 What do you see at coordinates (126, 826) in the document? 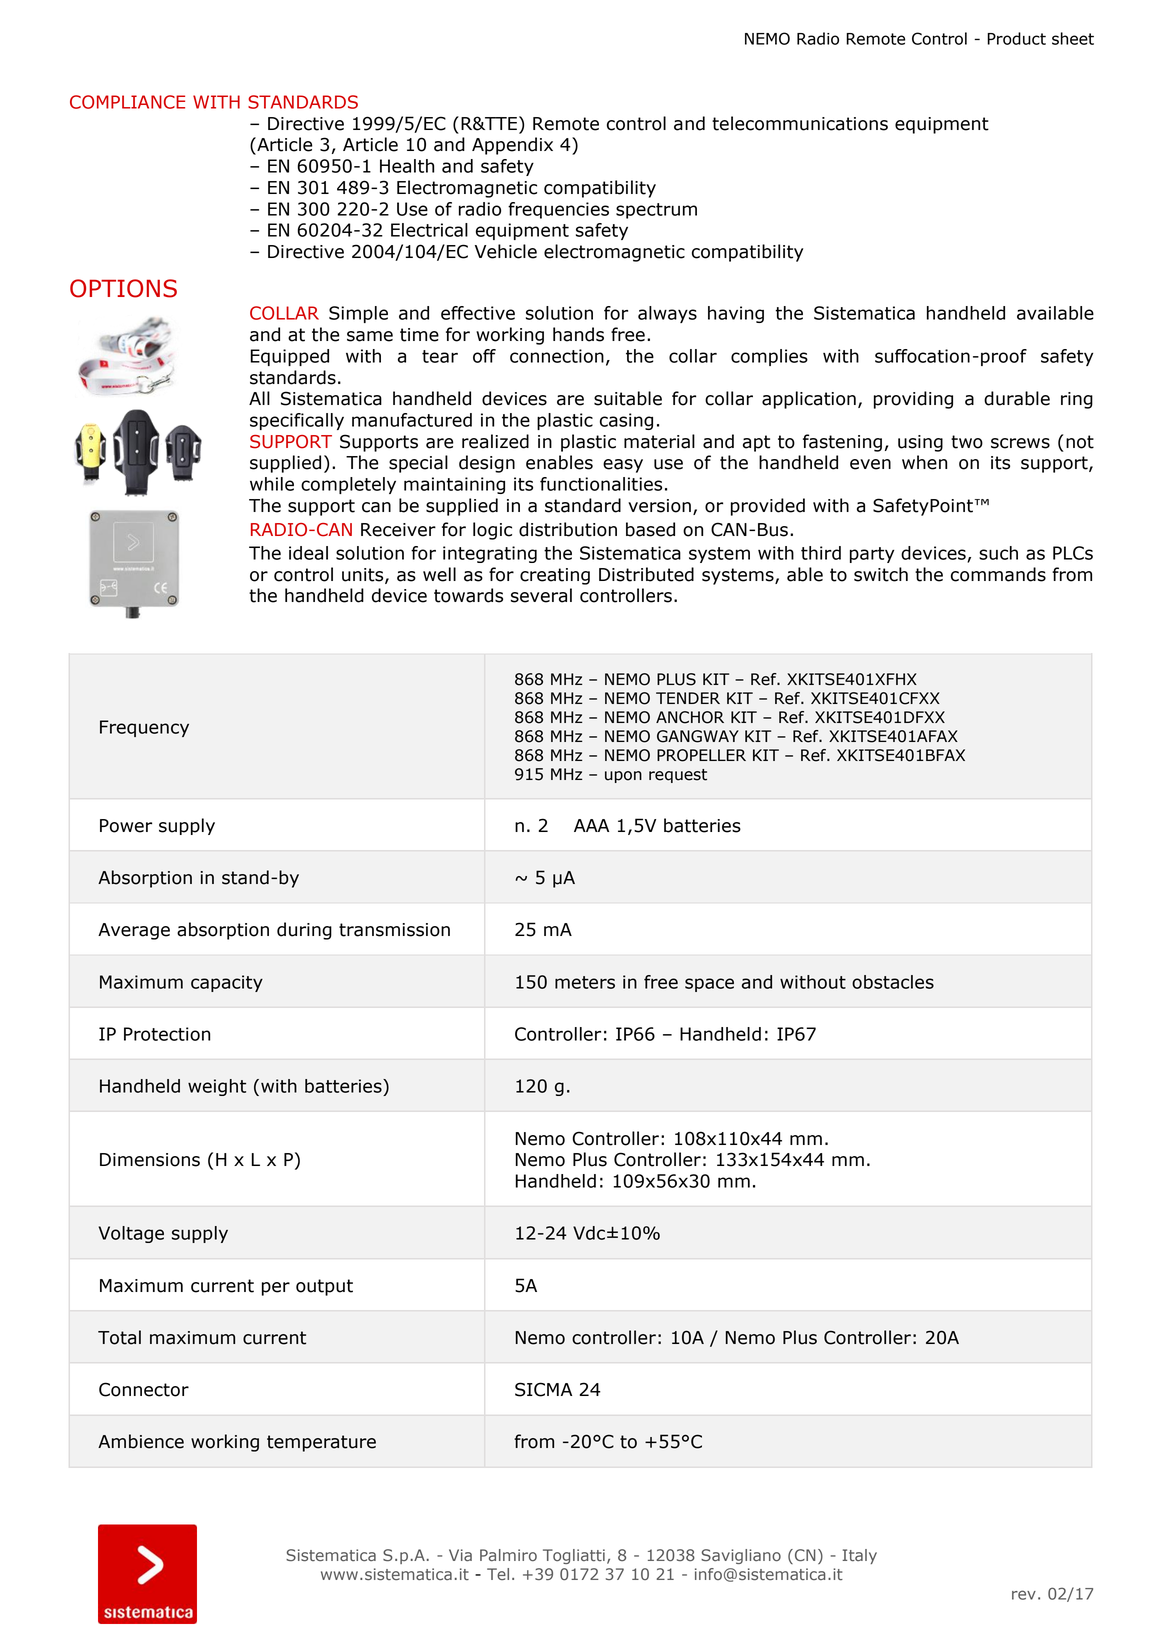
I see `Power` at bounding box center [126, 826].
